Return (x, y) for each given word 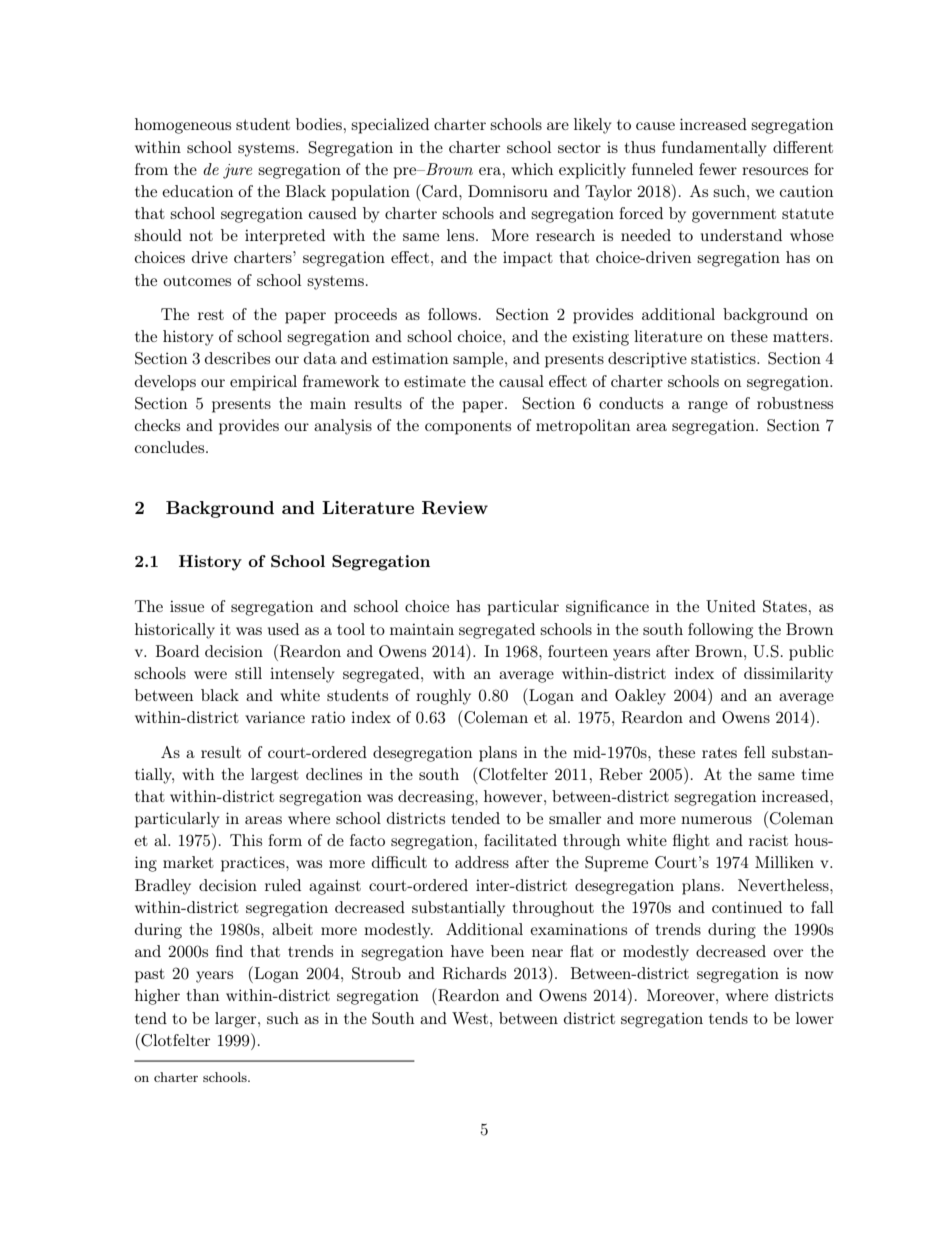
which (532, 169)
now (819, 975)
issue (187, 606)
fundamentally (714, 149)
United (731, 606)
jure (237, 171)
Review (455, 508)
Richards (474, 973)
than (202, 995)
